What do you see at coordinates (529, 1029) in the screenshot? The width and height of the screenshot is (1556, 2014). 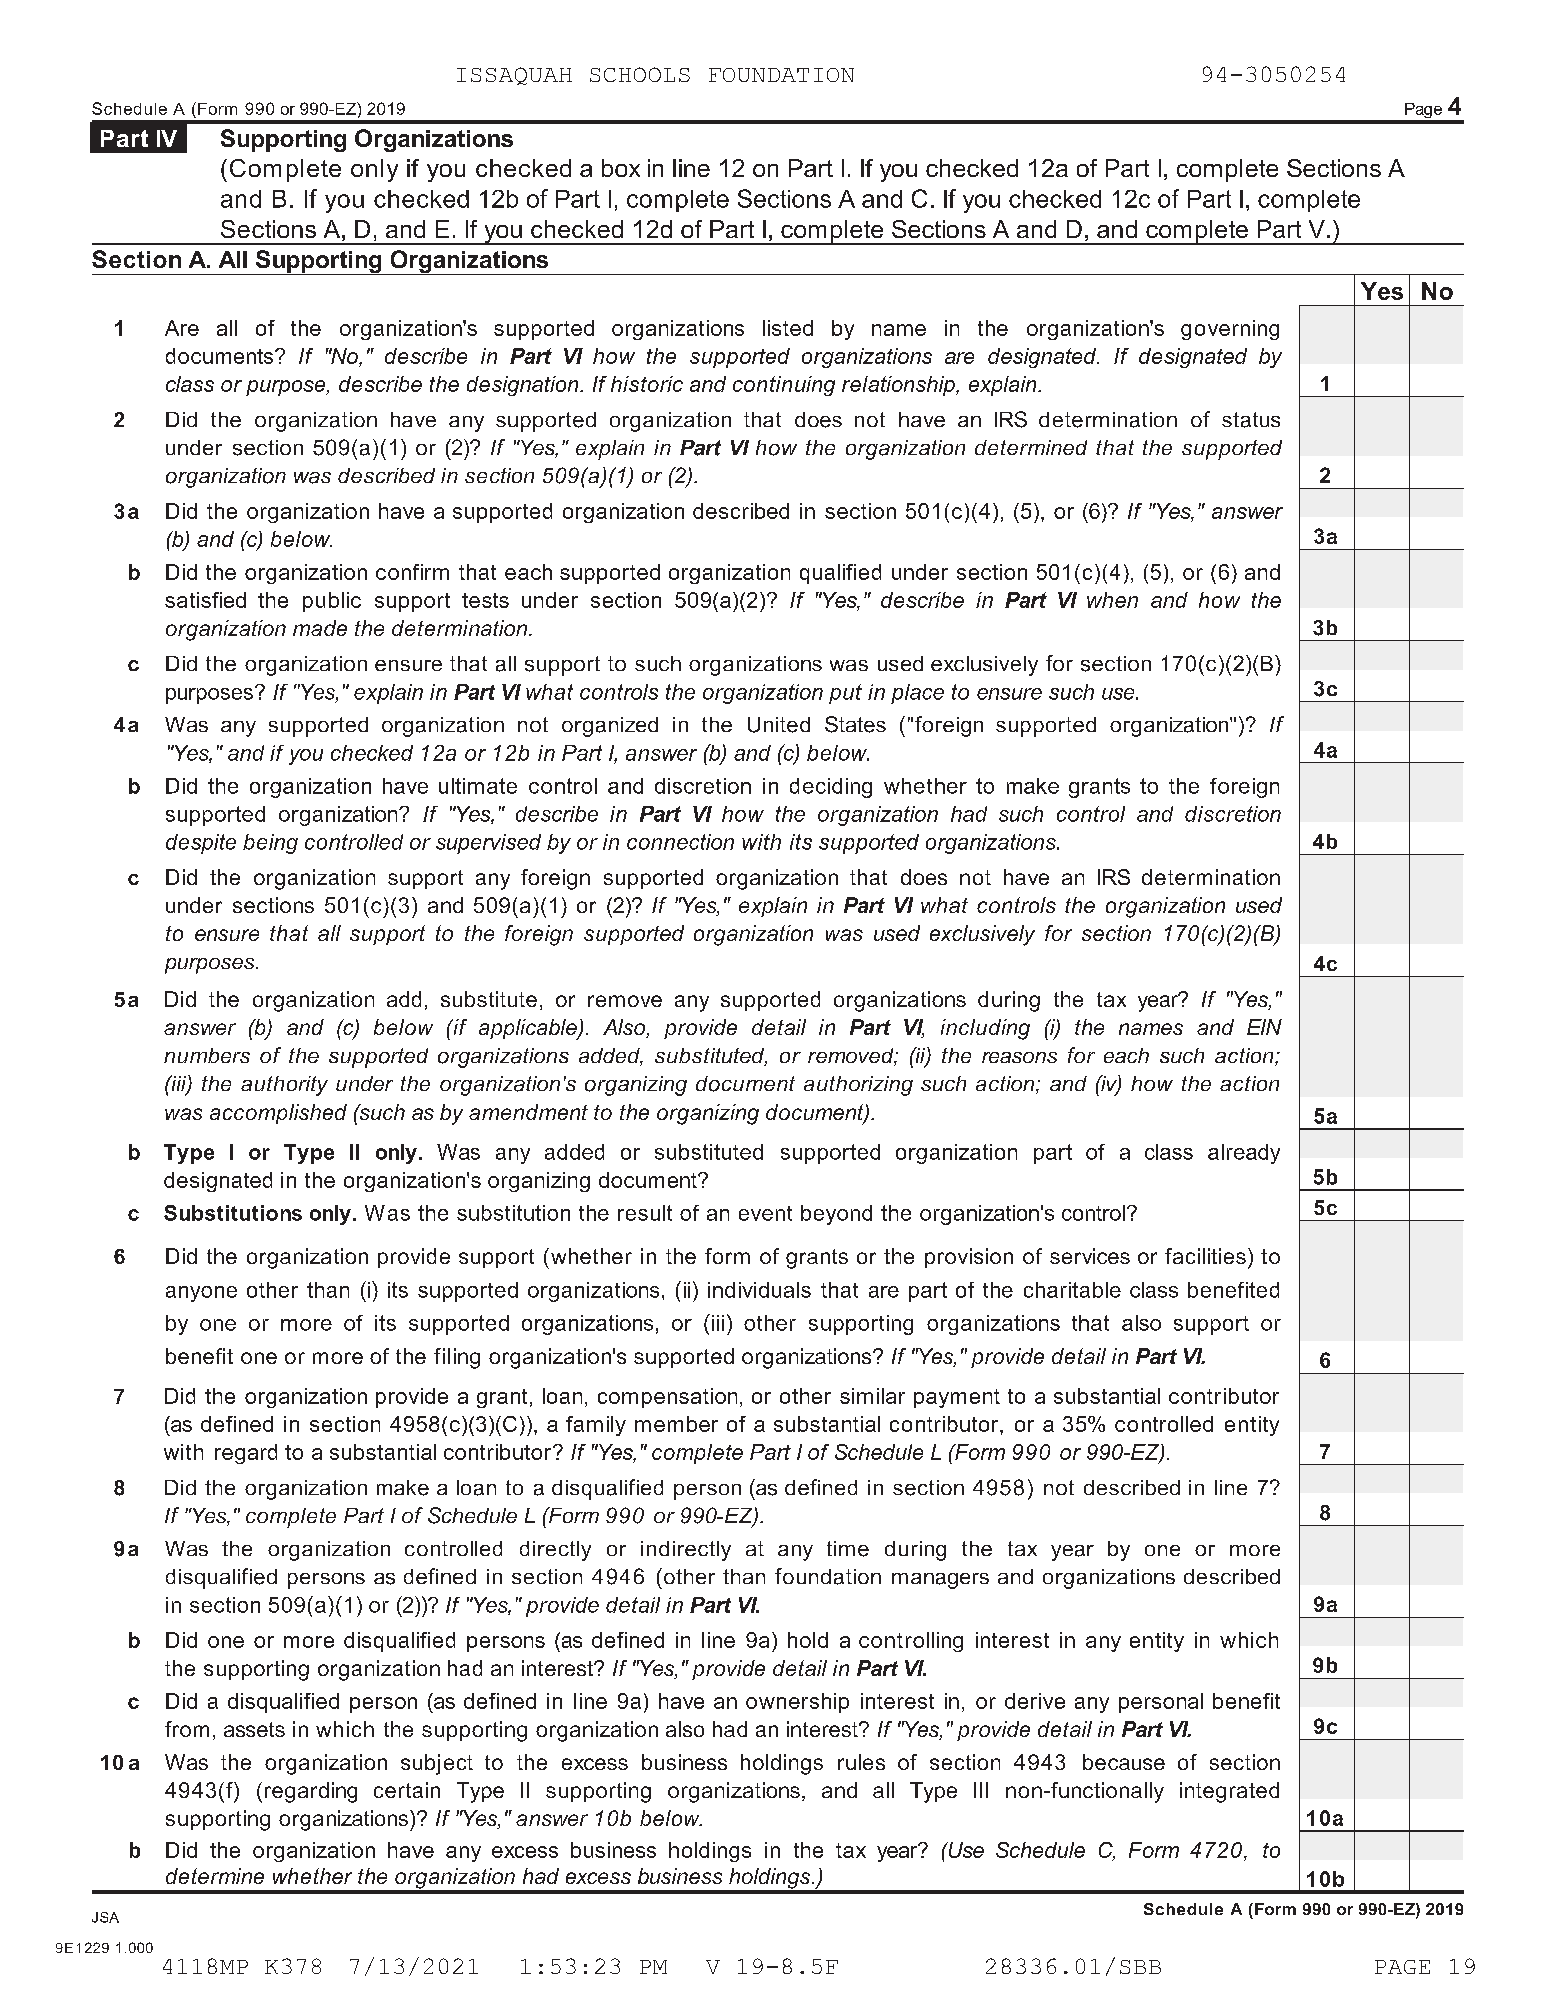 I see `applicable` at bounding box center [529, 1029].
